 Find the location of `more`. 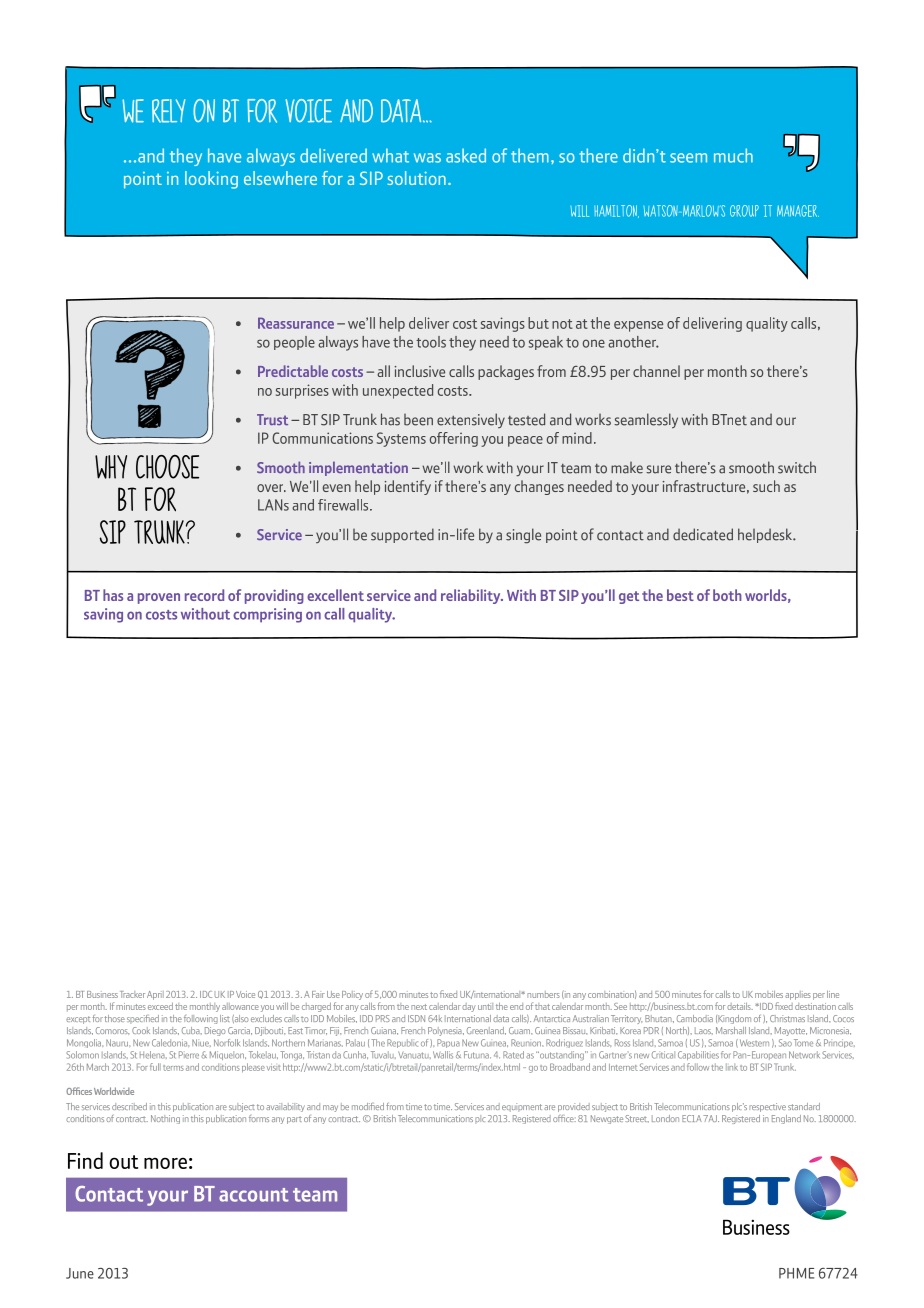

more is located at coordinates (165, 1163).
